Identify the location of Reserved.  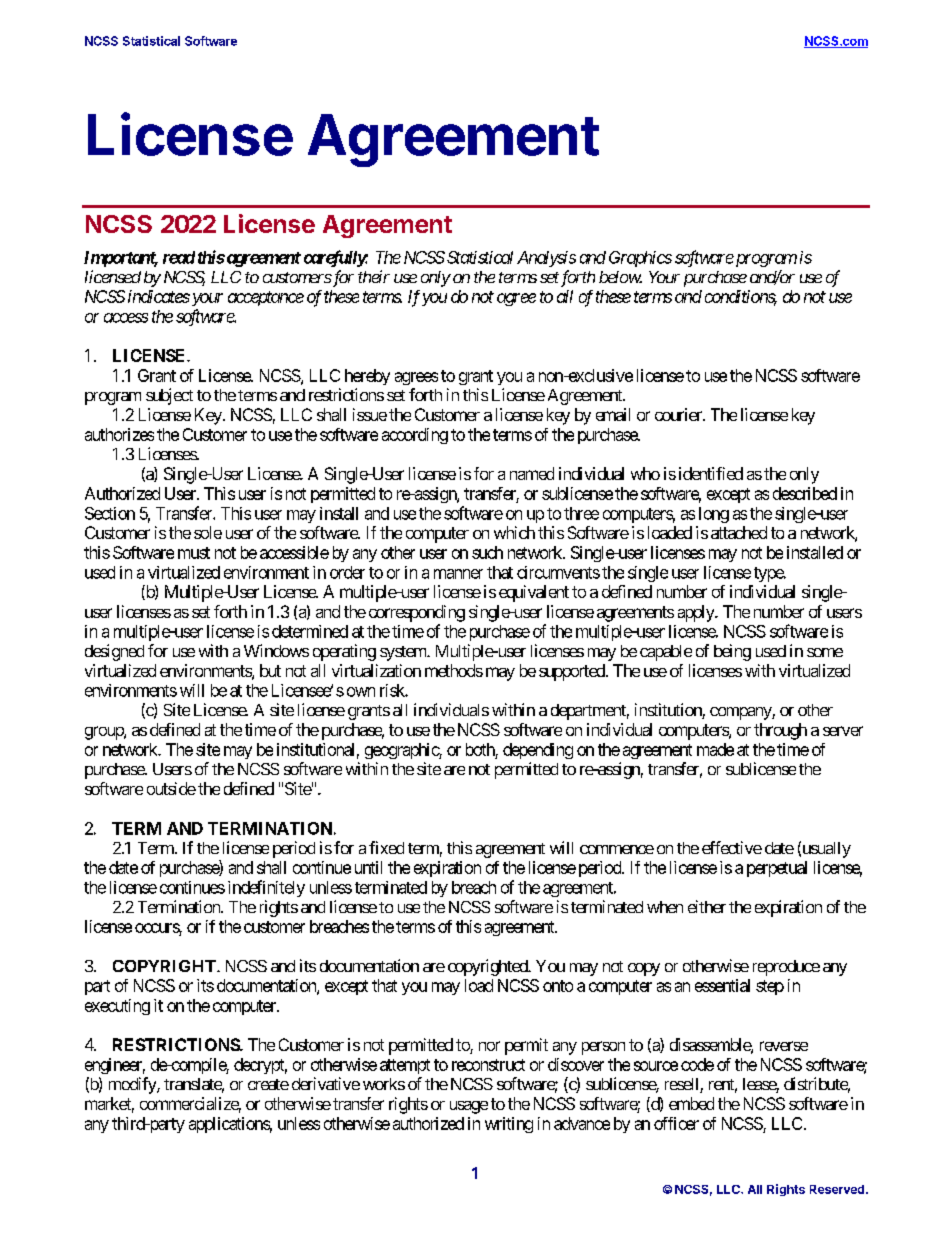
(837, 1189).
